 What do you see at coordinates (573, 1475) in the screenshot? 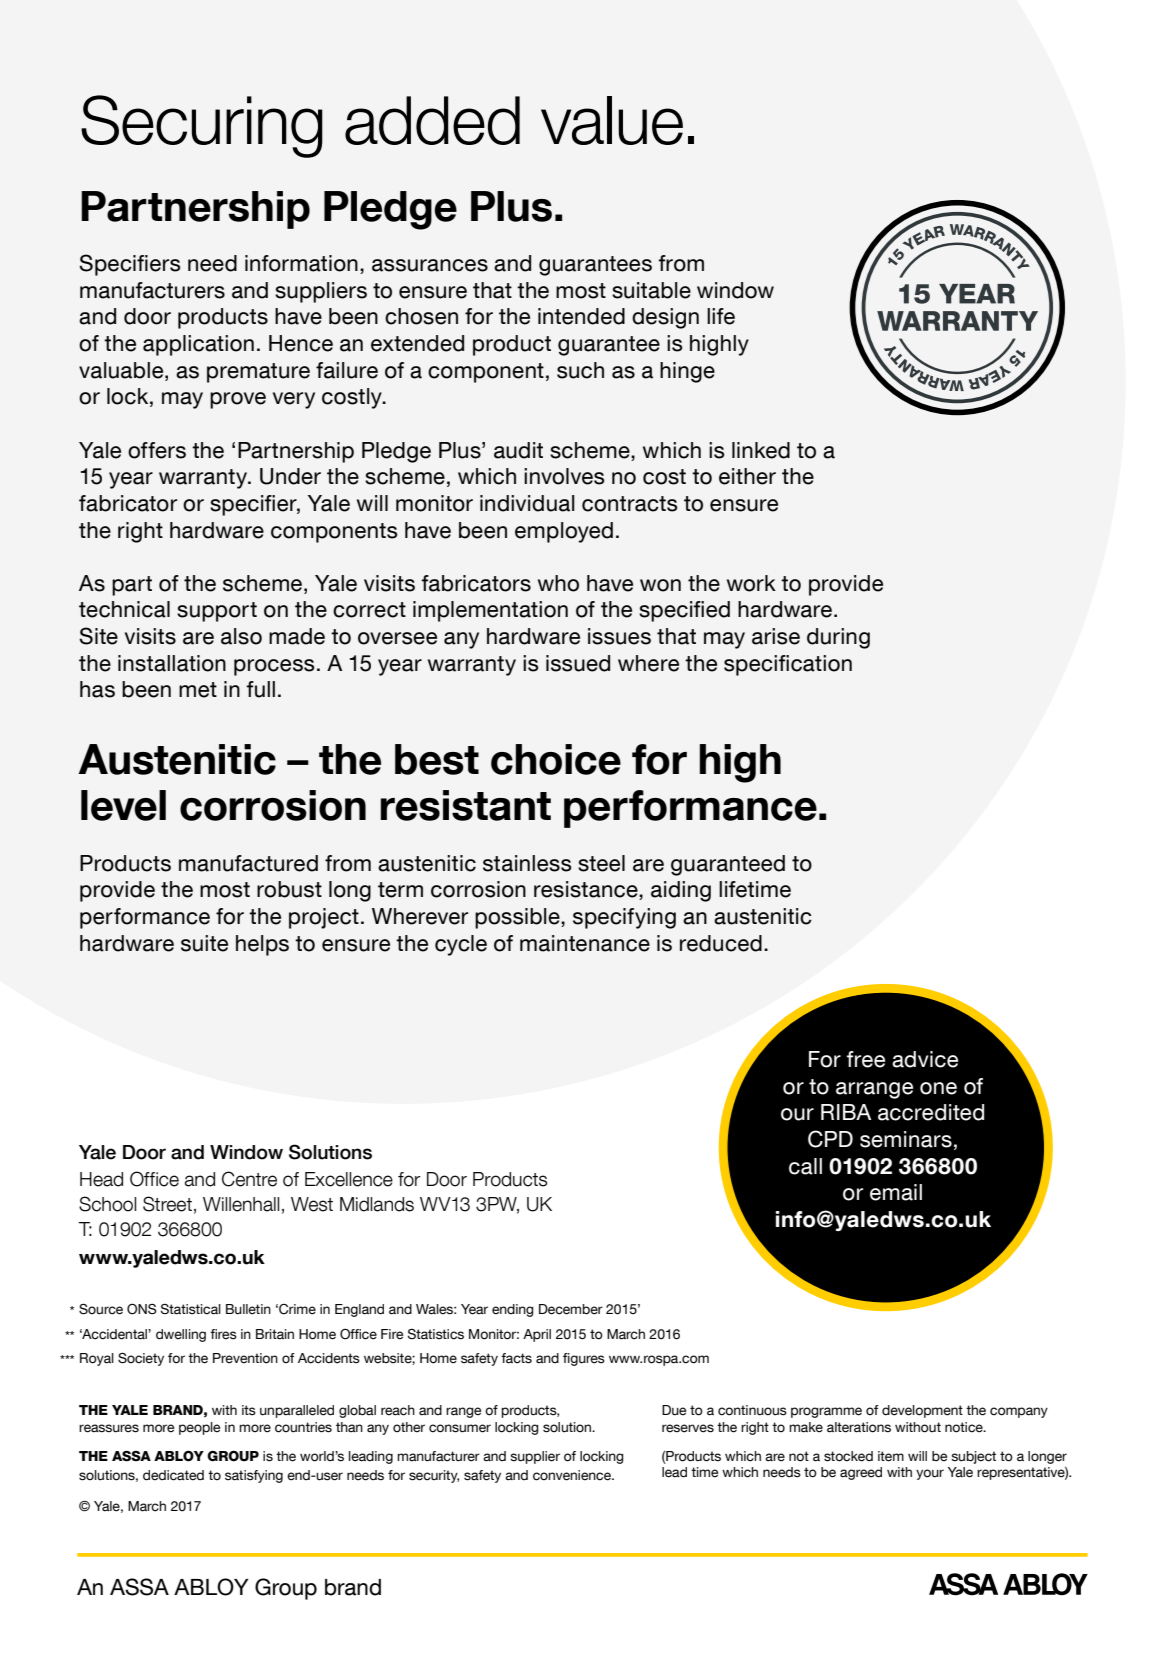
I see `convenience` at bounding box center [573, 1475].
